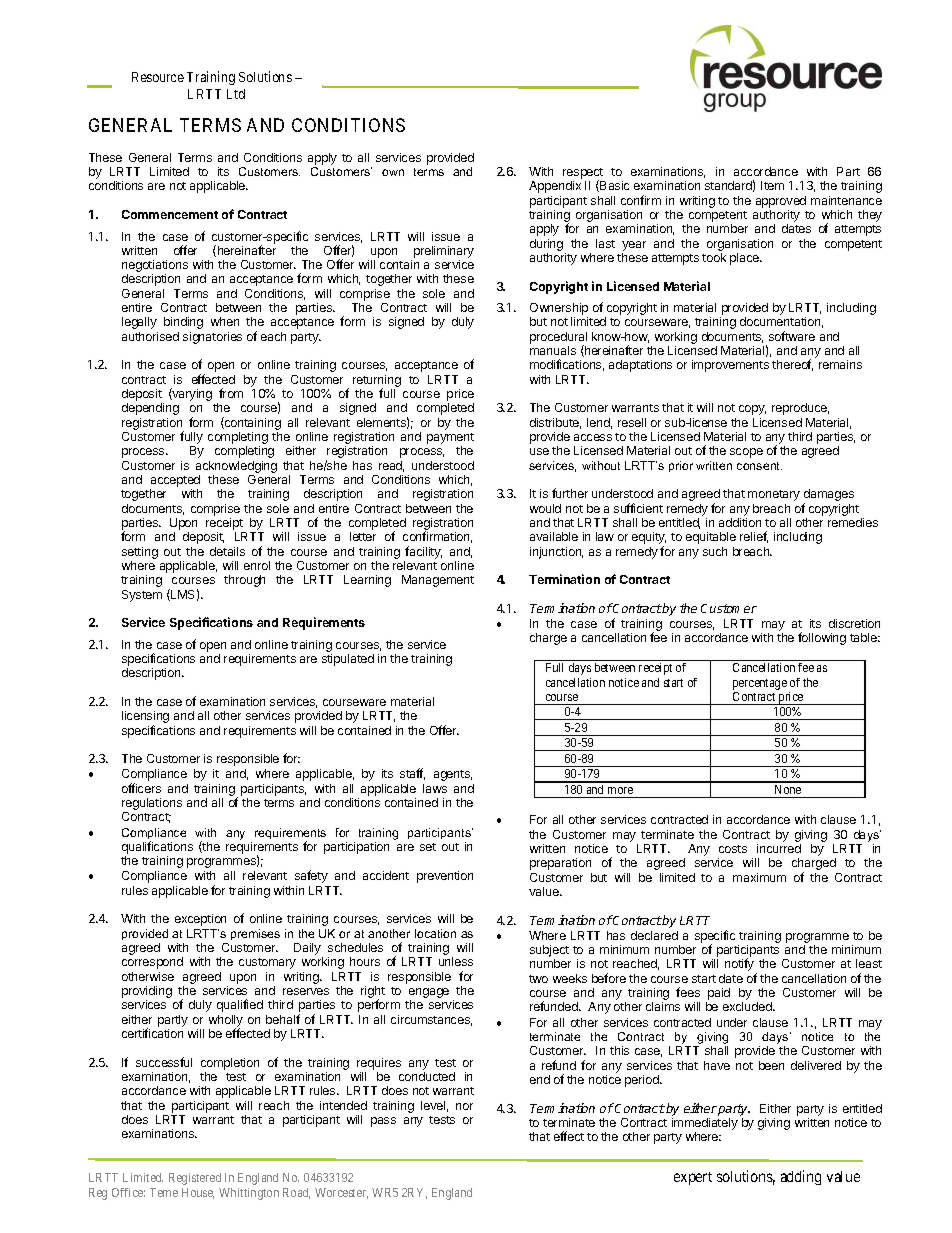 The height and width of the image is (1233, 952). Describe the element at coordinates (450, 440) in the image. I see `payment` at that location.
